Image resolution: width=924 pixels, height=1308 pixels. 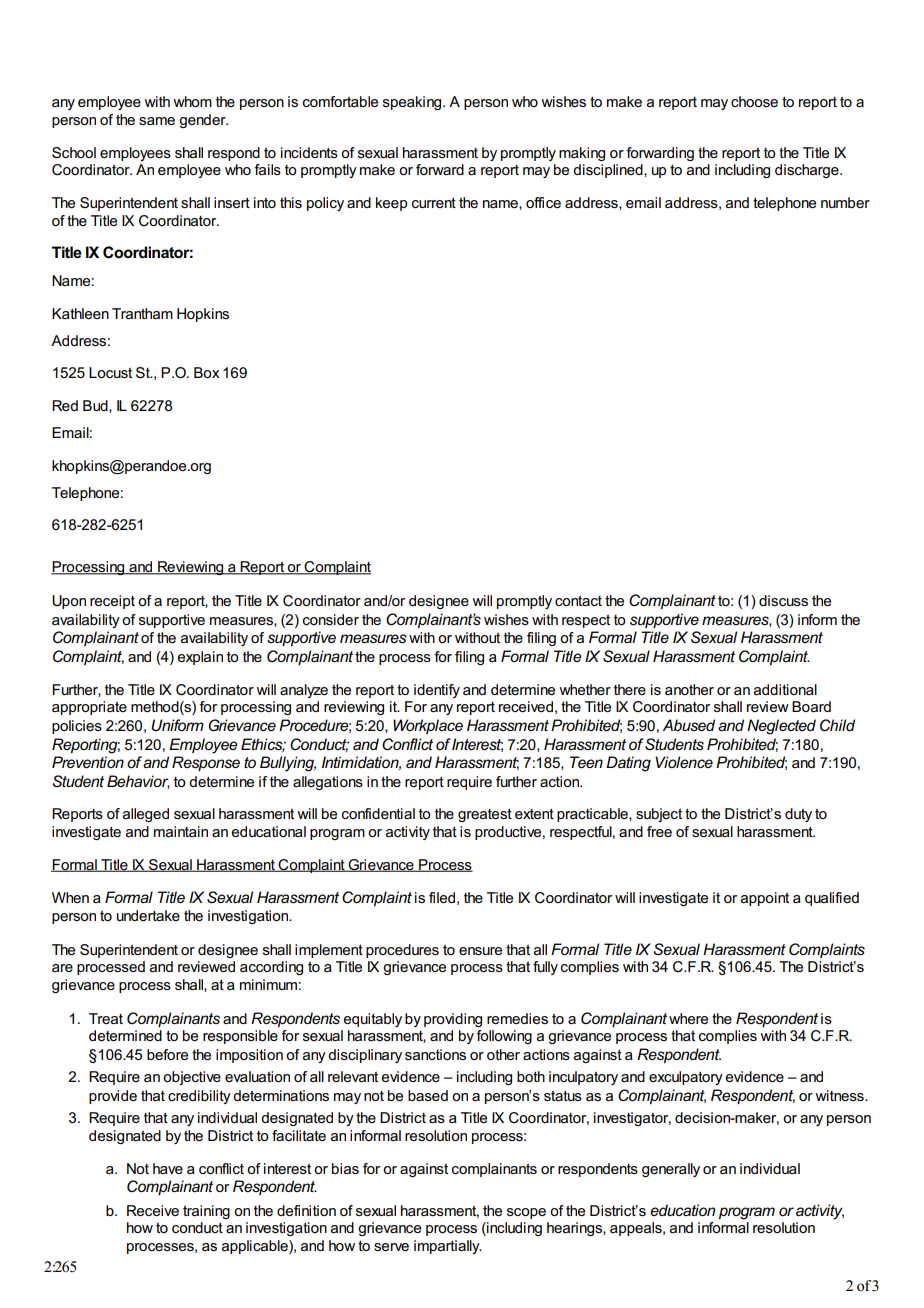 What do you see at coordinates (437, 691) in the image?
I see `identify` at bounding box center [437, 691].
